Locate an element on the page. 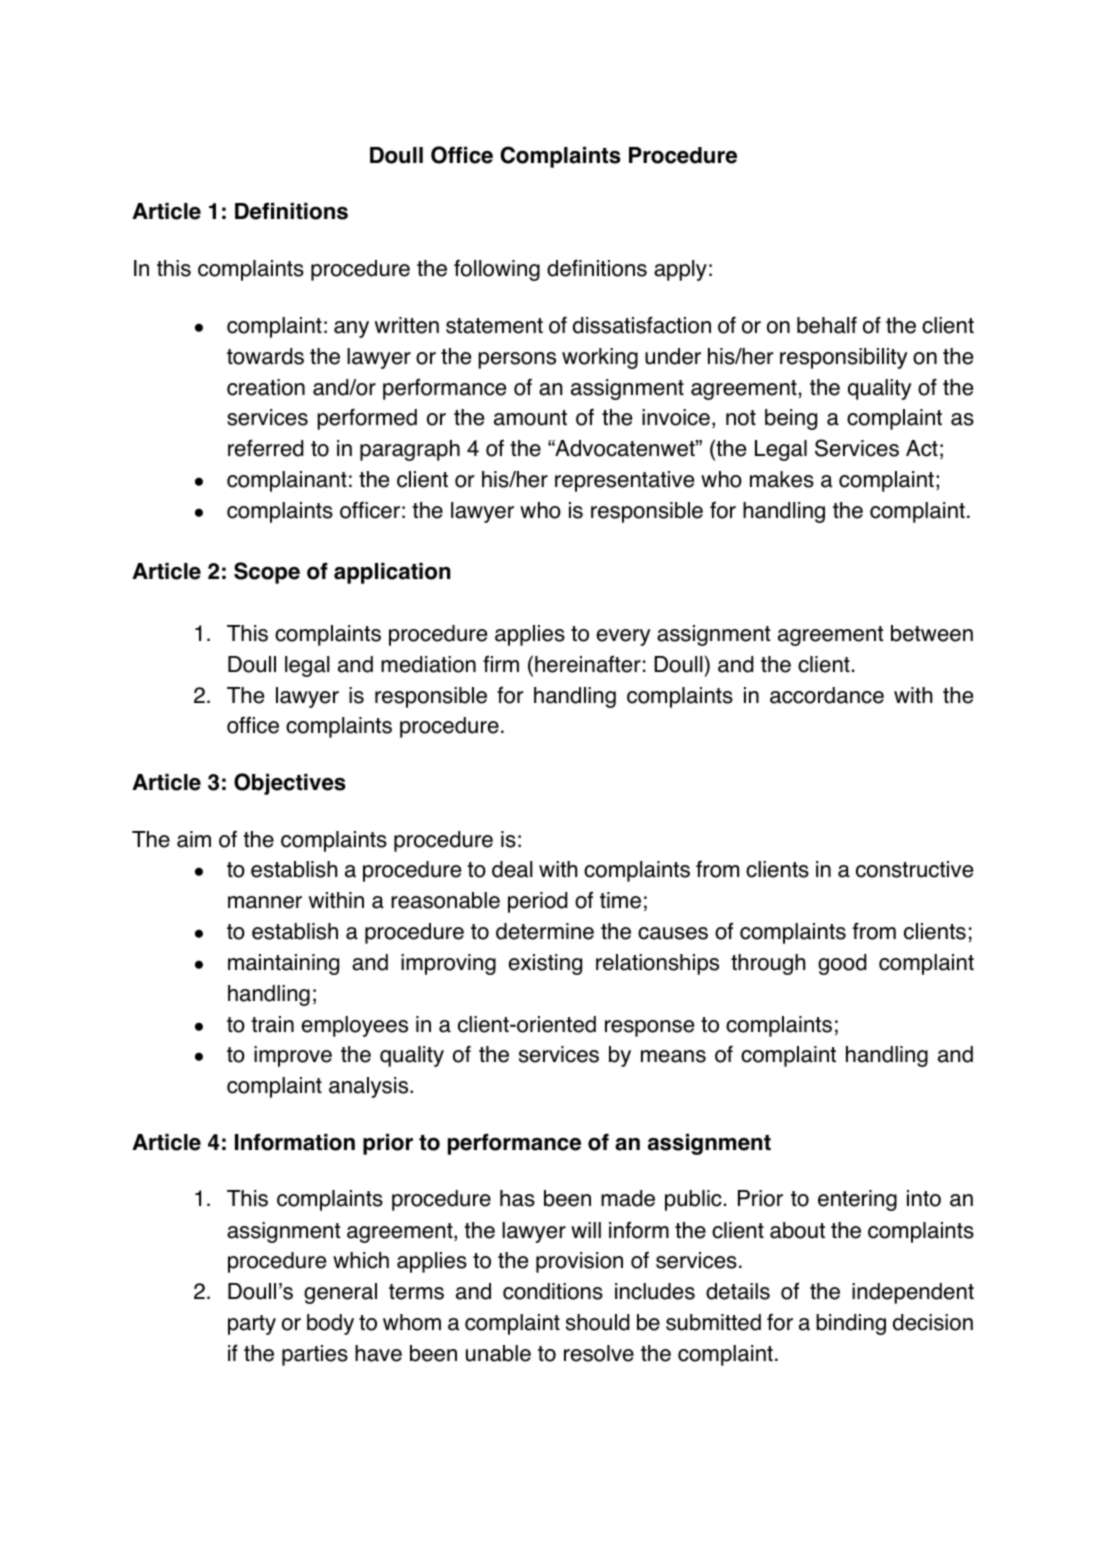 This image has height=1564, width=1106. binding is located at coordinates (851, 1324).
